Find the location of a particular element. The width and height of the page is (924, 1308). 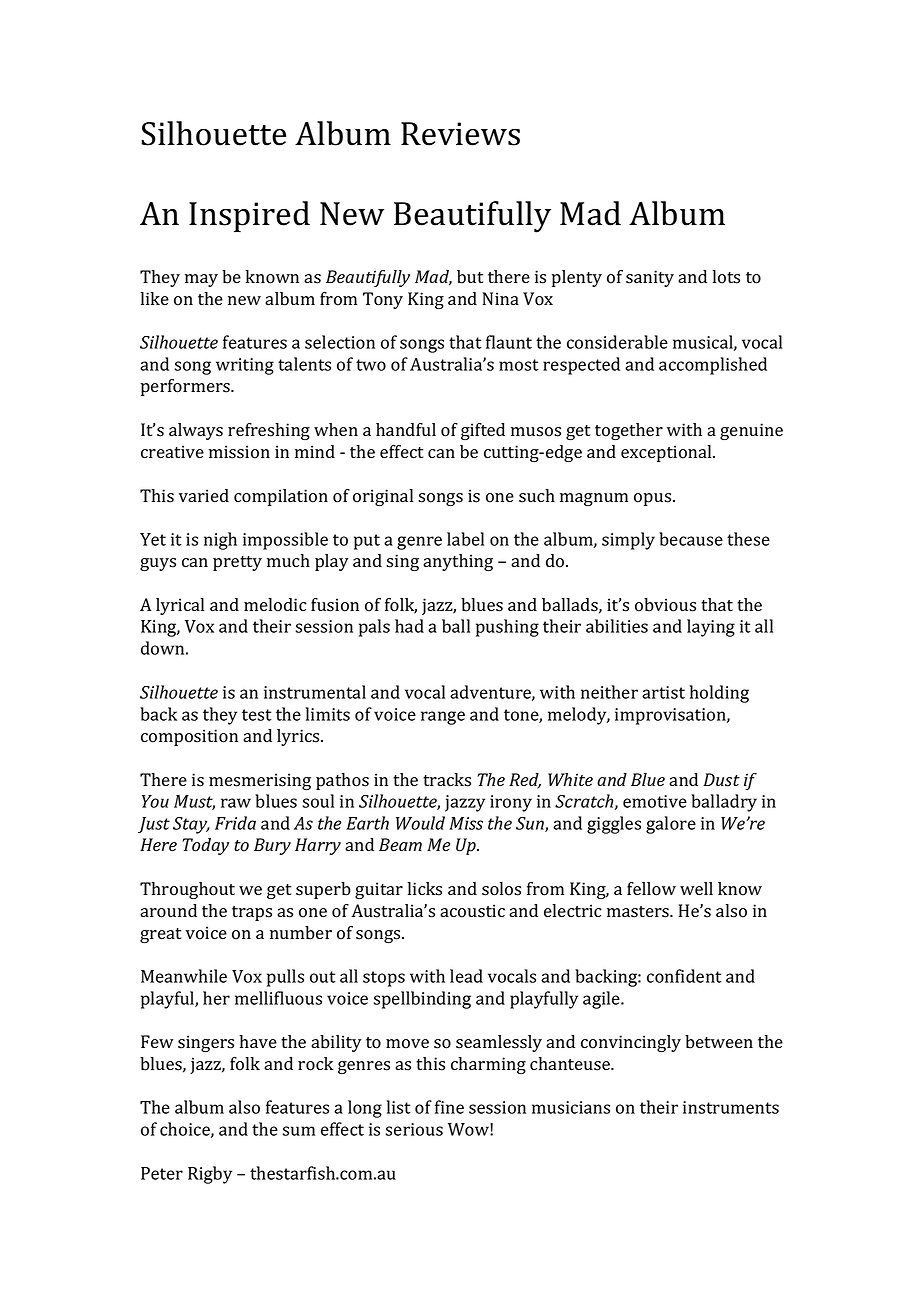

sanity is located at coordinates (650, 278).
